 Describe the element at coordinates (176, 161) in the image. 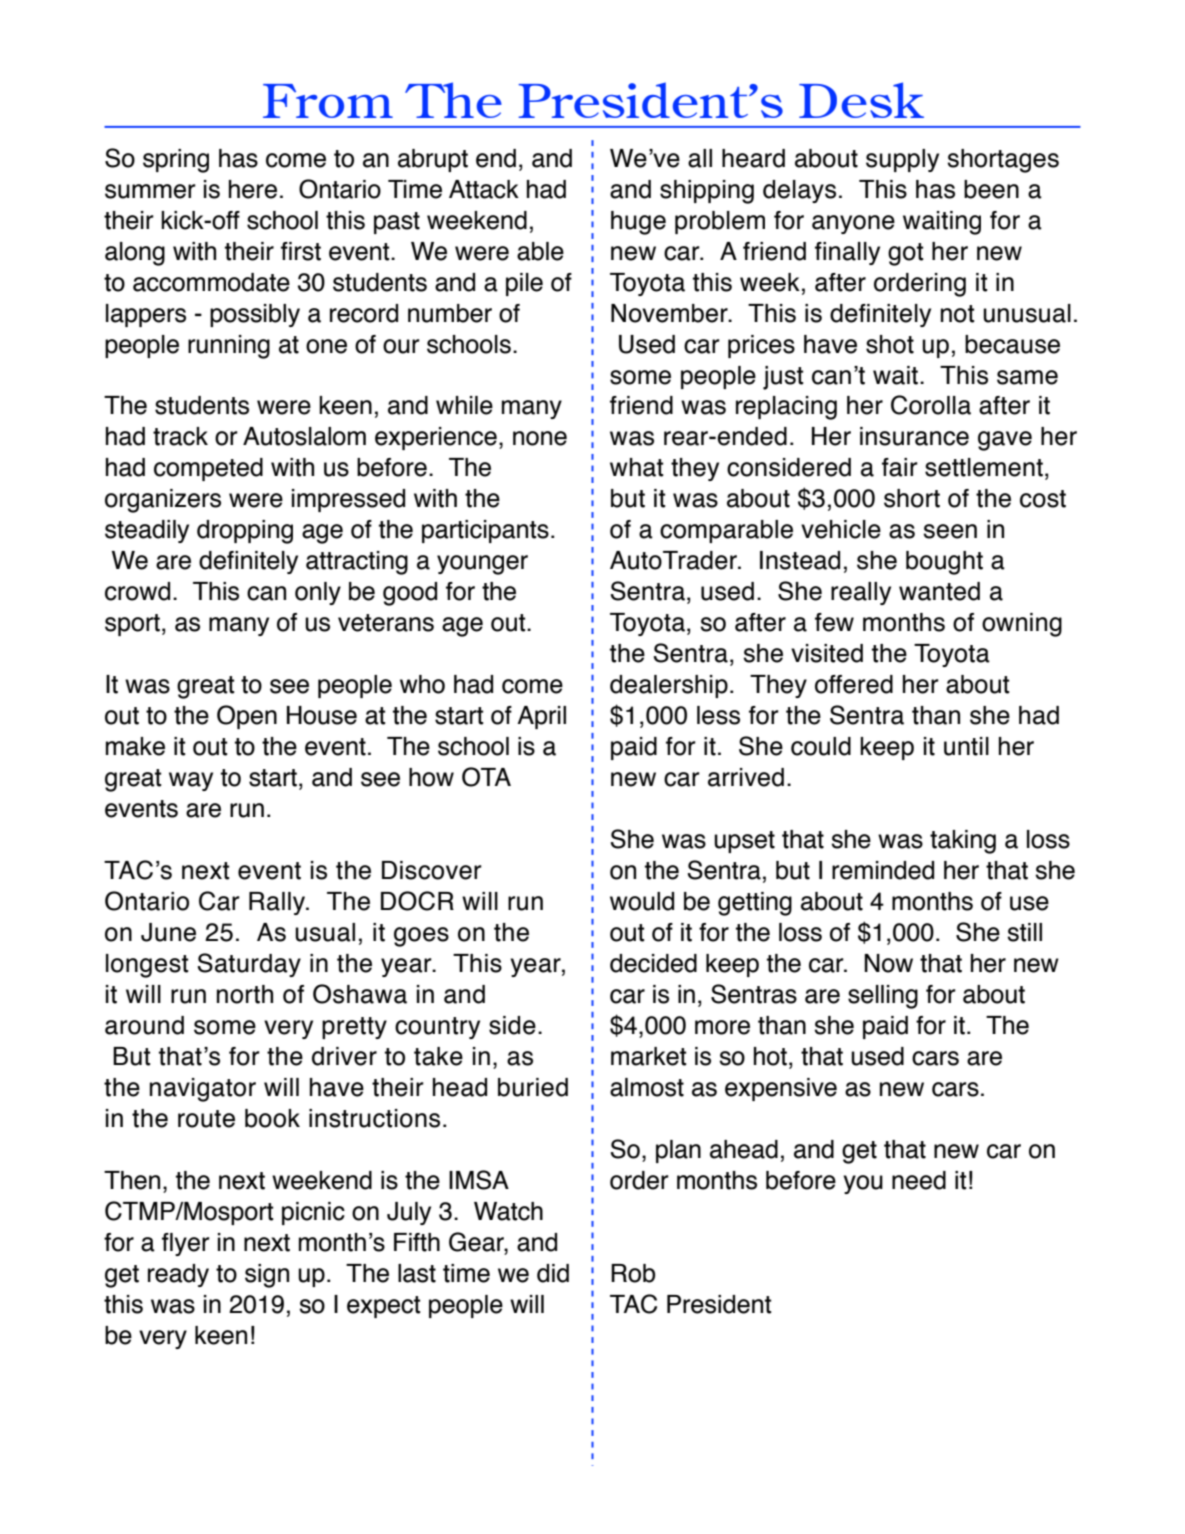

I see `spring` at that location.
